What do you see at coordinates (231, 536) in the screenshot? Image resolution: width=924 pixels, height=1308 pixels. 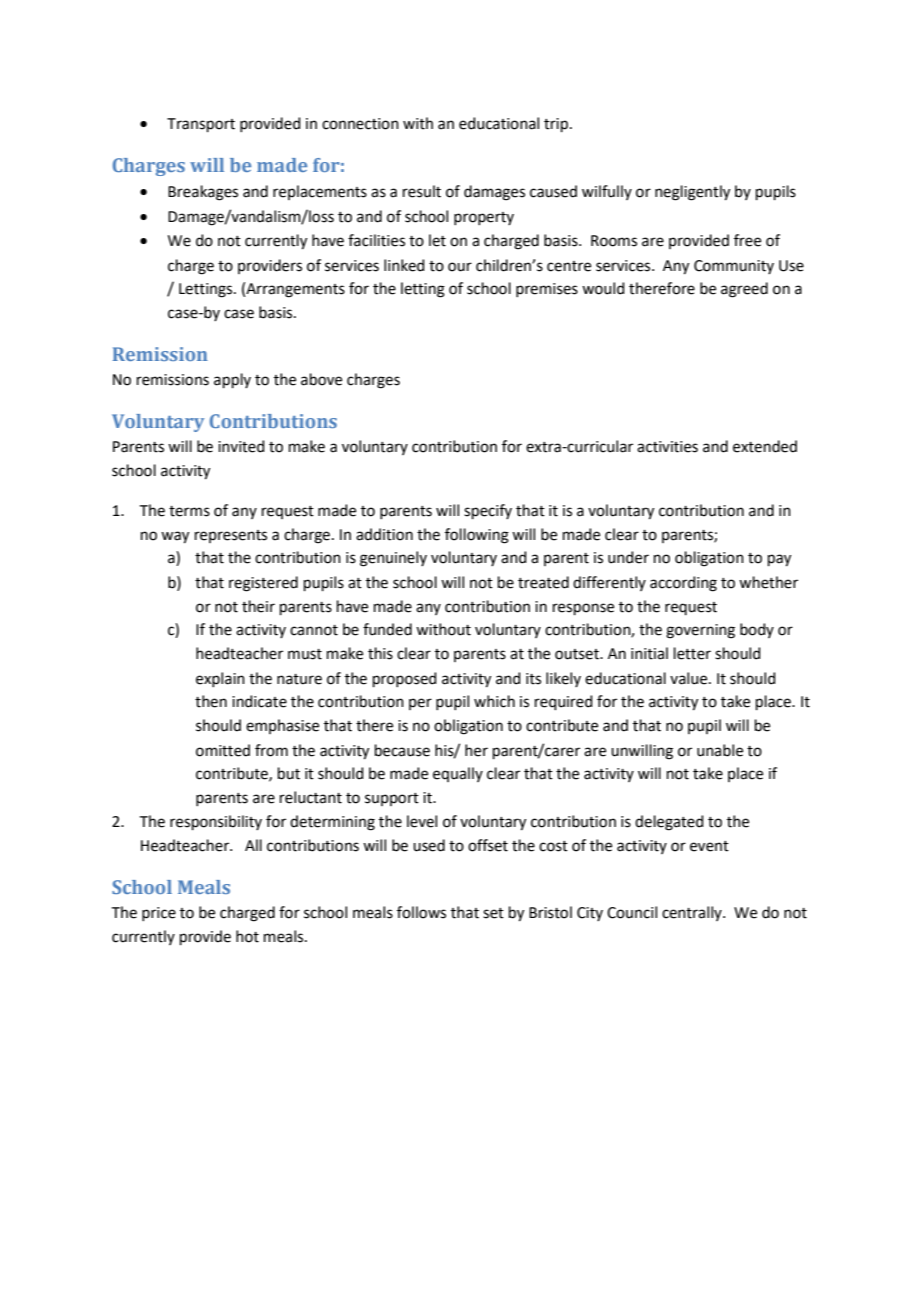 I see `represents` at bounding box center [231, 536].
